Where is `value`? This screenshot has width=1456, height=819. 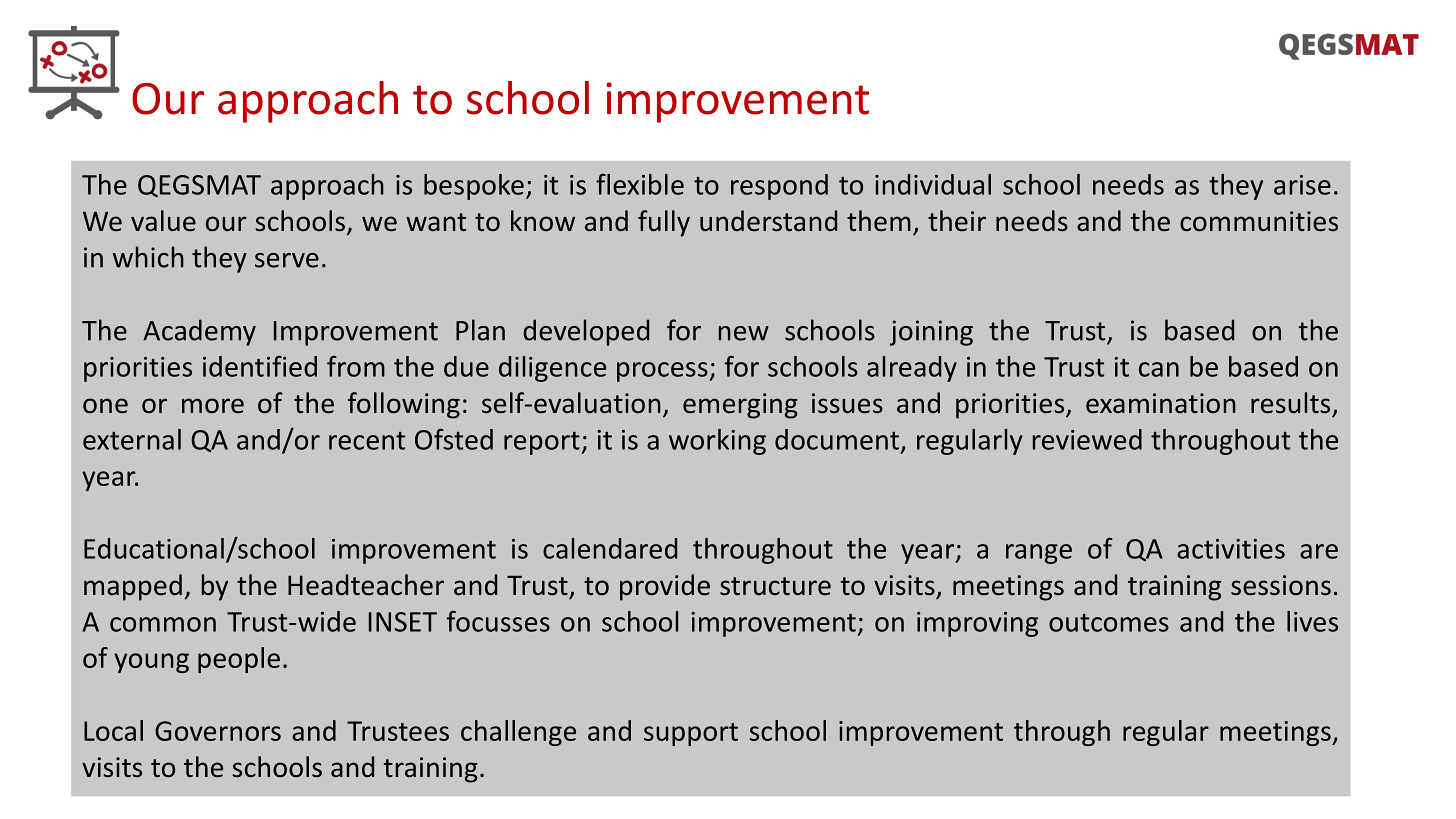
value is located at coordinates (163, 221).
